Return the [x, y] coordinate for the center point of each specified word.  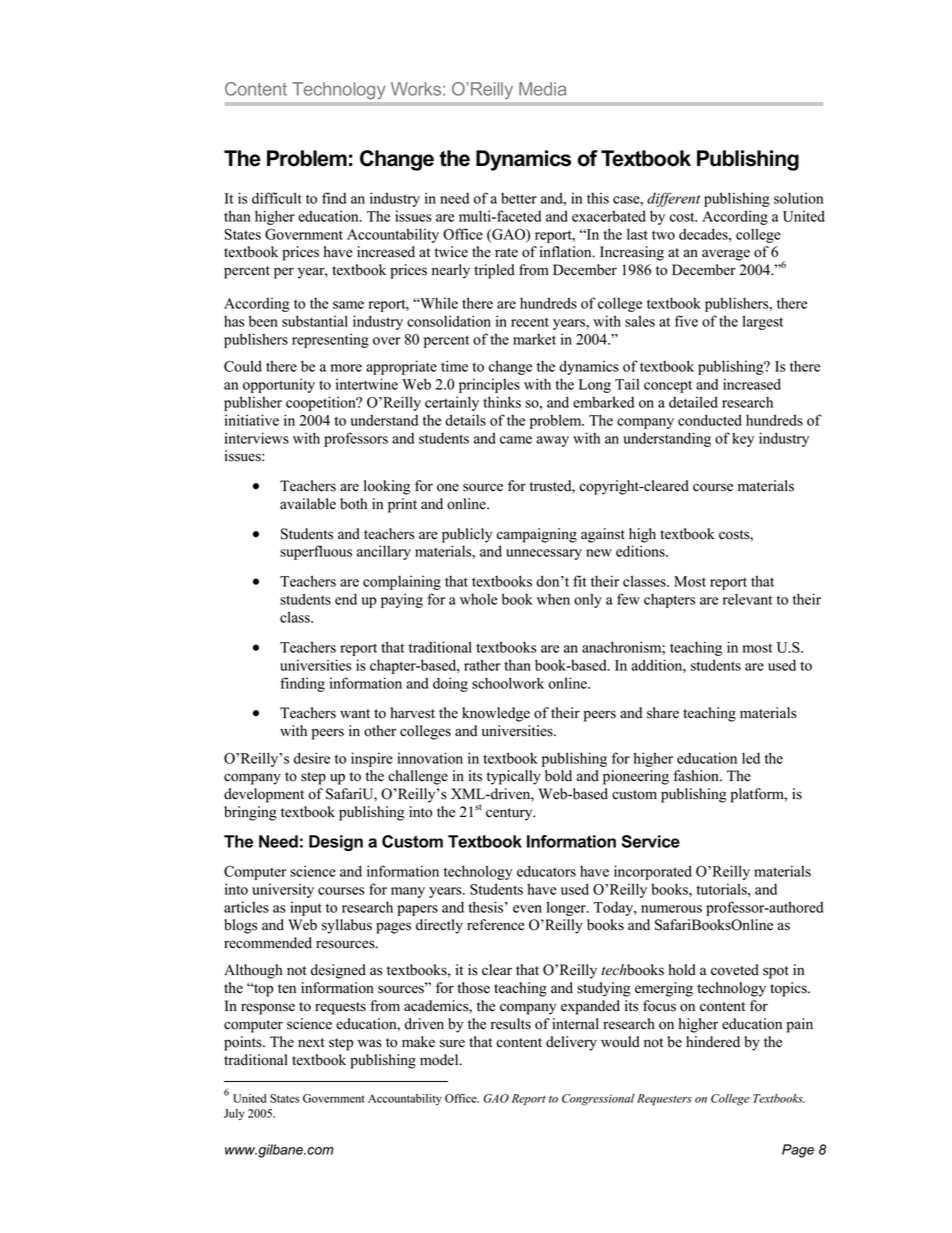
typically [514, 777]
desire [312, 758]
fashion [697, 776]
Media [542, 89]
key [743, 440]
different [673, 199]
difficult [277, 198]
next [311, 1043]
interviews [257, 438]
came [516, 440]
